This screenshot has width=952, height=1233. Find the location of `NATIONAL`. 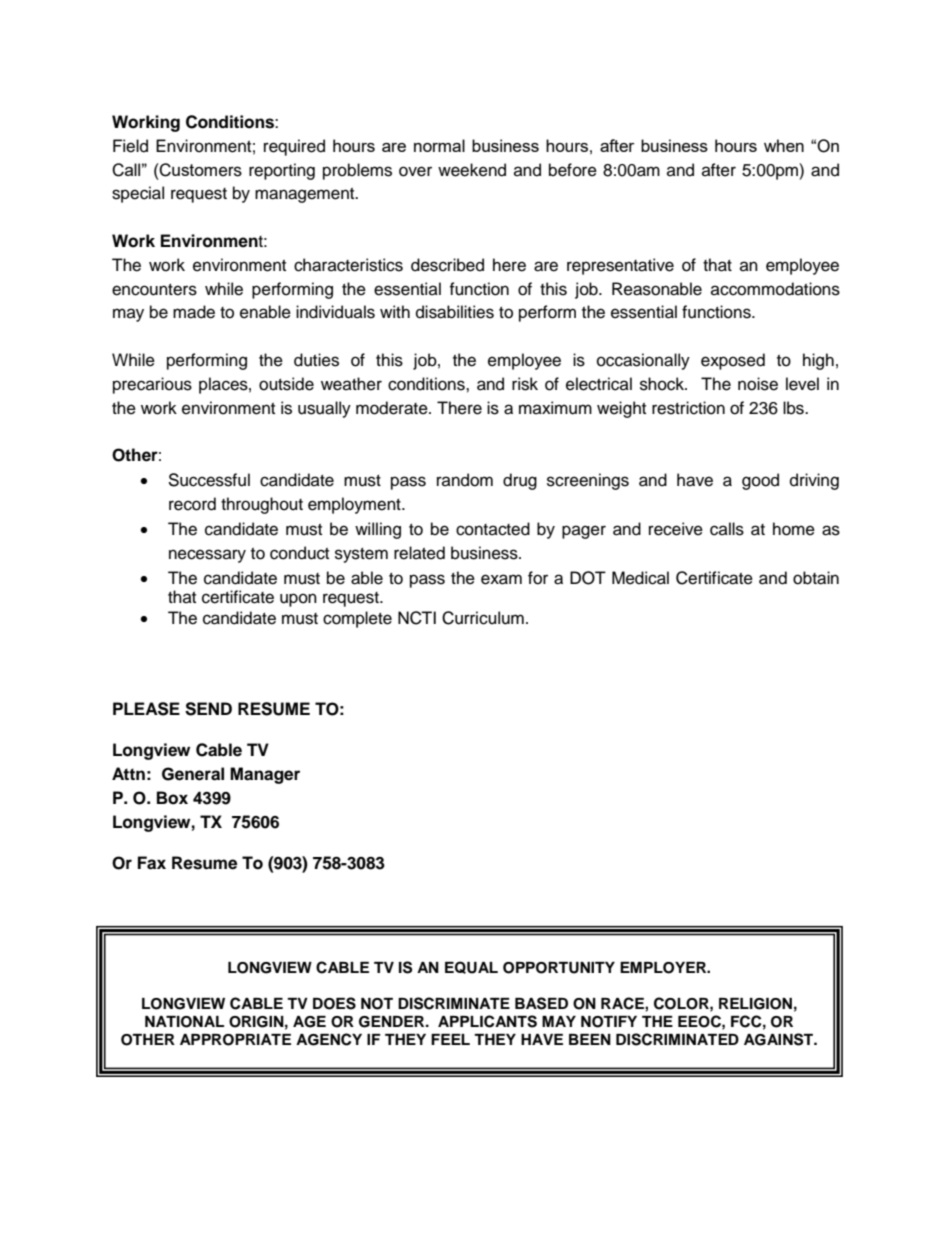

NATIONAL is located at coordinates (184, 1022).
